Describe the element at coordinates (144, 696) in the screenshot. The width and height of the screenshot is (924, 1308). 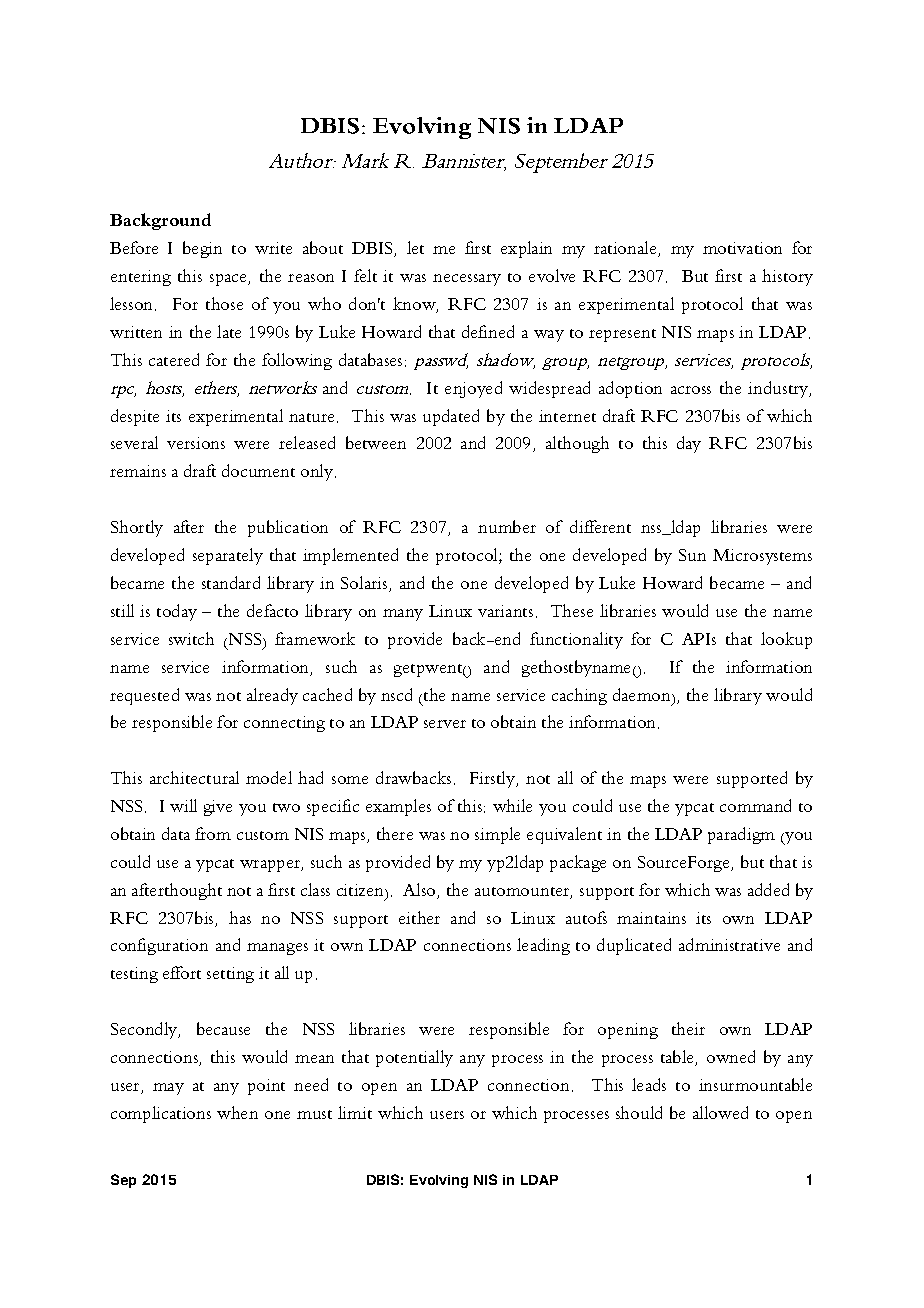
I see `requested` at that location.
